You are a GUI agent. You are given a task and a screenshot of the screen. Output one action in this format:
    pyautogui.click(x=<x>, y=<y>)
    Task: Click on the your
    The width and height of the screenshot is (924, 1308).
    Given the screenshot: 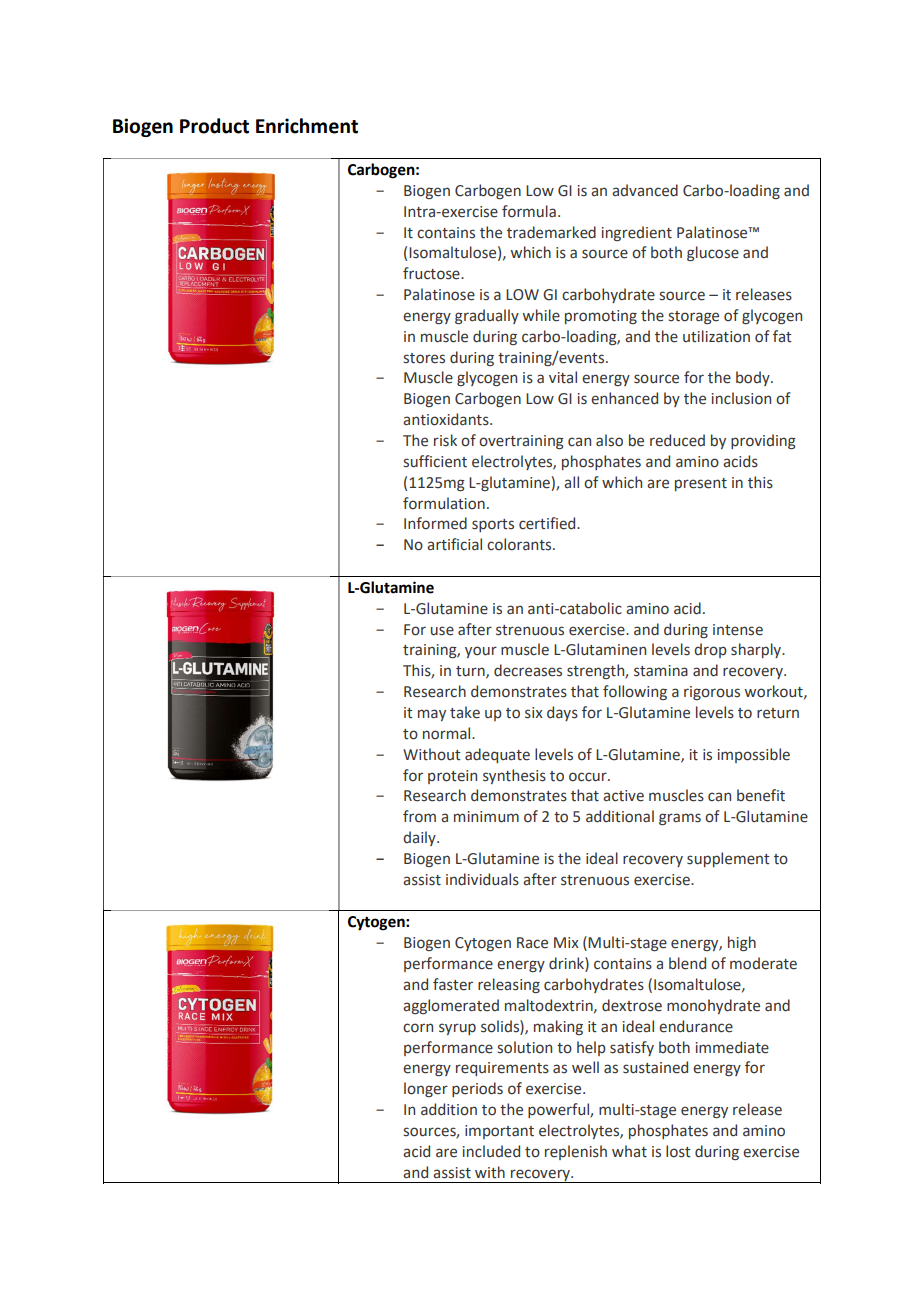 What is the action you would take?
    pyautogui.click(x=481, y=652)
